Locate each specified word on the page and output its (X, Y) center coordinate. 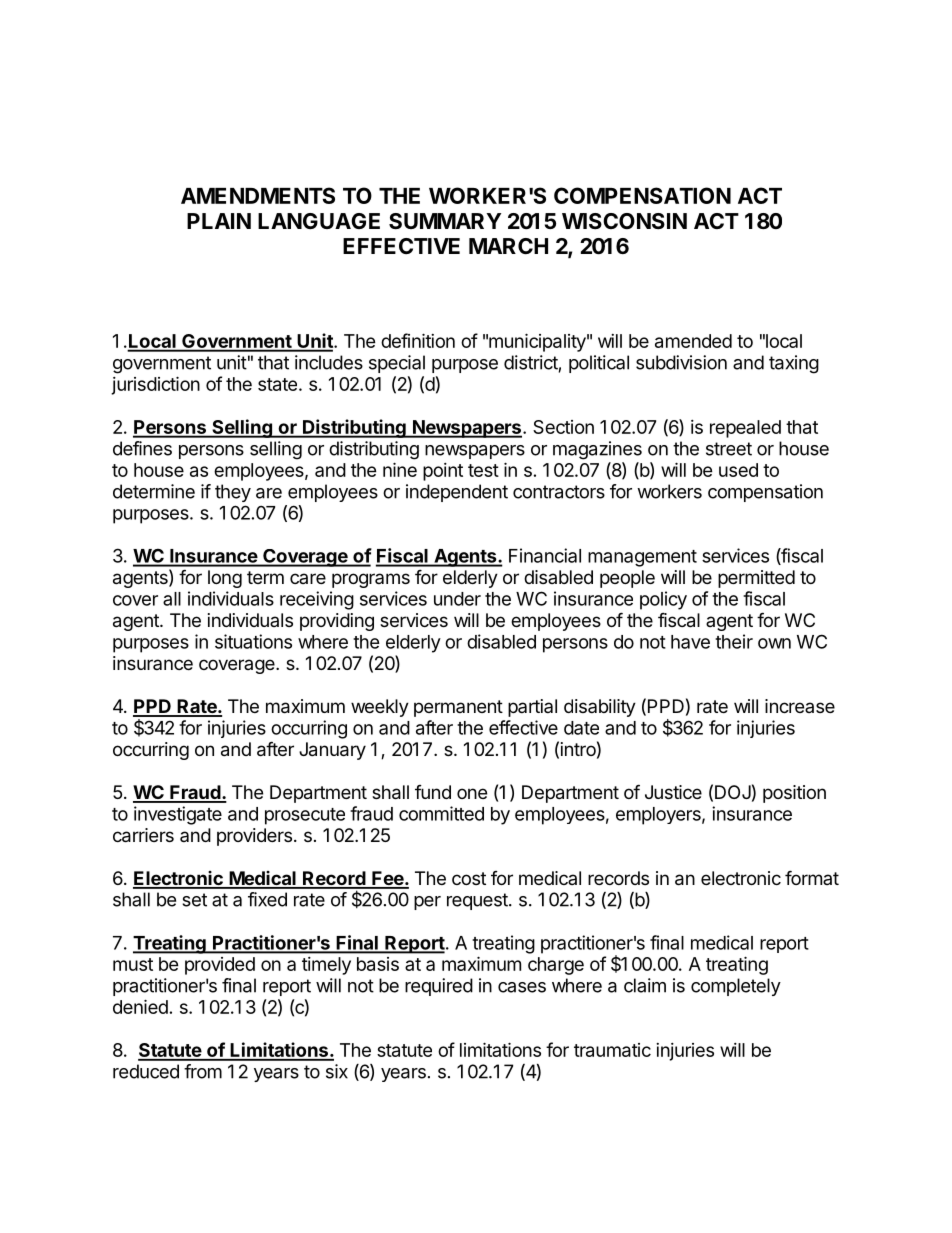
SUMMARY (445, 221)
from (203, 1071)
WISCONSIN (624, 221)
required (439, 987)
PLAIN (219, 221)
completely (736, 987)
